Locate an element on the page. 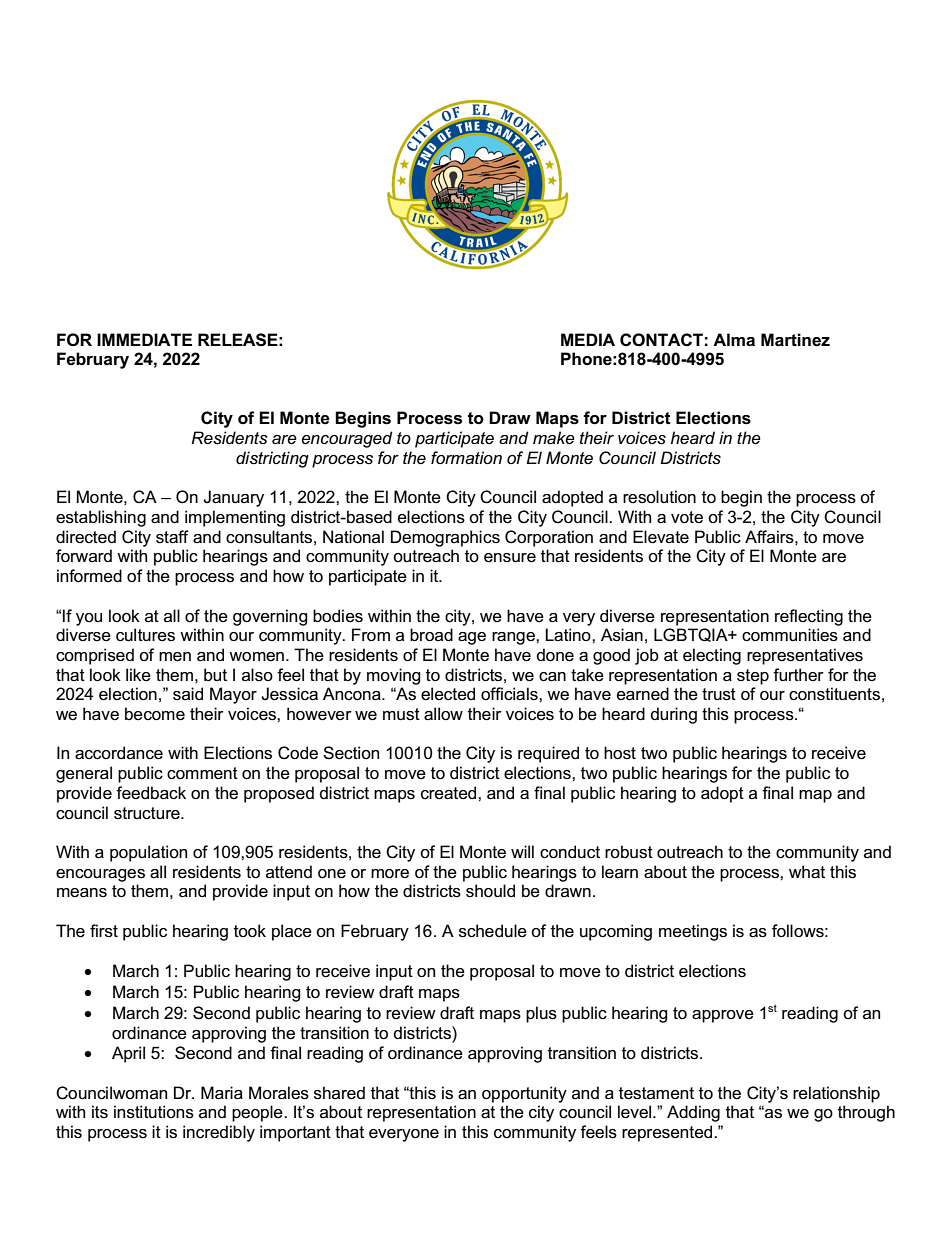  encouraged is located at coordinates (347, 439).
